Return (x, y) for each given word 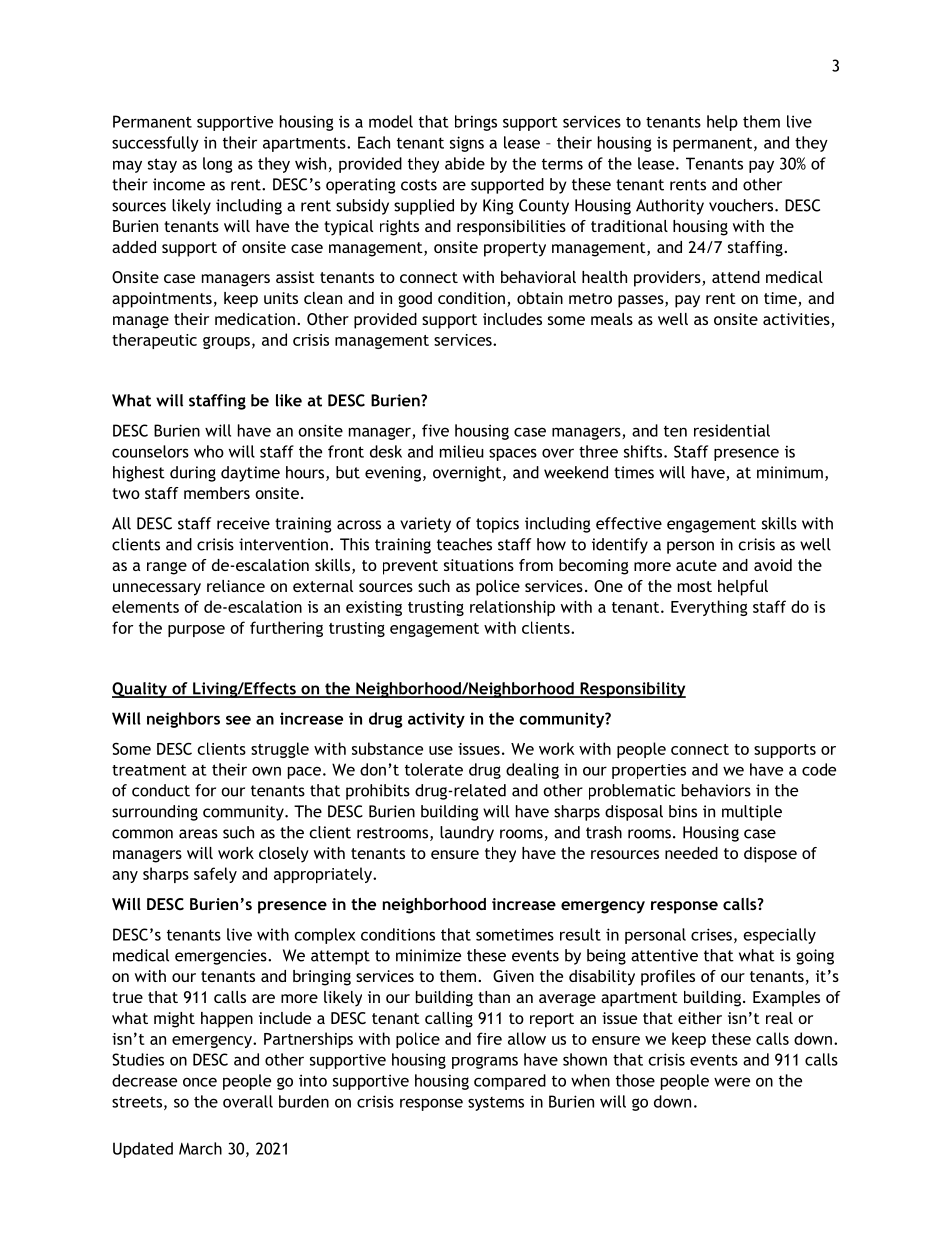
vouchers (742, 205)
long (218, 165)
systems (496, 1104)
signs (467, 144)
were (732, 1082)
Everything (709, 608)
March (200, 1148)
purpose (196, 631)
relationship (512, 608)
